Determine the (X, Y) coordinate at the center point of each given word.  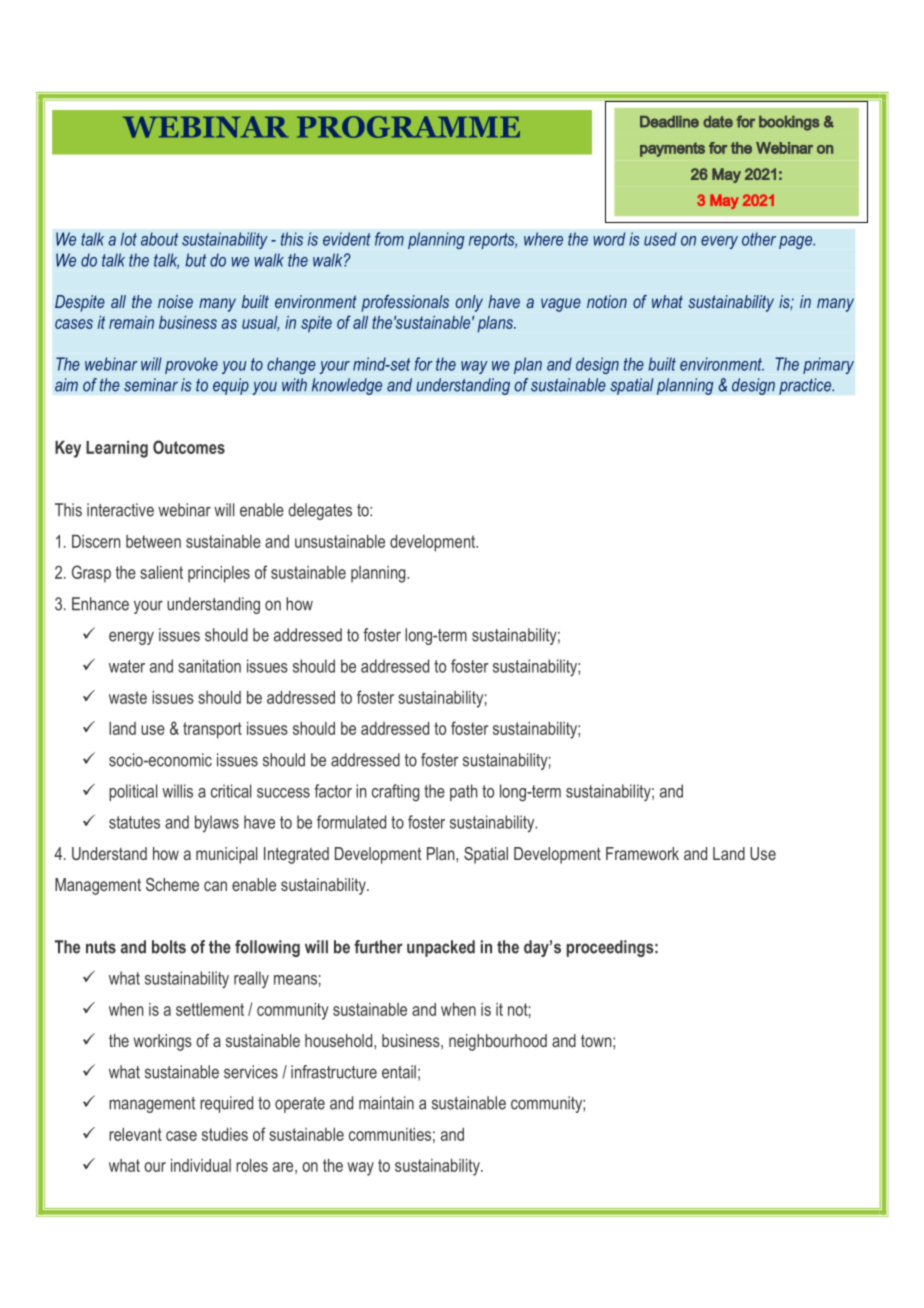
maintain (386, 1103)
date (718, 122)
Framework (642, 853)
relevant (135, 1134)
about (159, 239)
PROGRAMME (408, 127)
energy (131, 638)
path (463, 792)
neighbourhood (498, 1042)
